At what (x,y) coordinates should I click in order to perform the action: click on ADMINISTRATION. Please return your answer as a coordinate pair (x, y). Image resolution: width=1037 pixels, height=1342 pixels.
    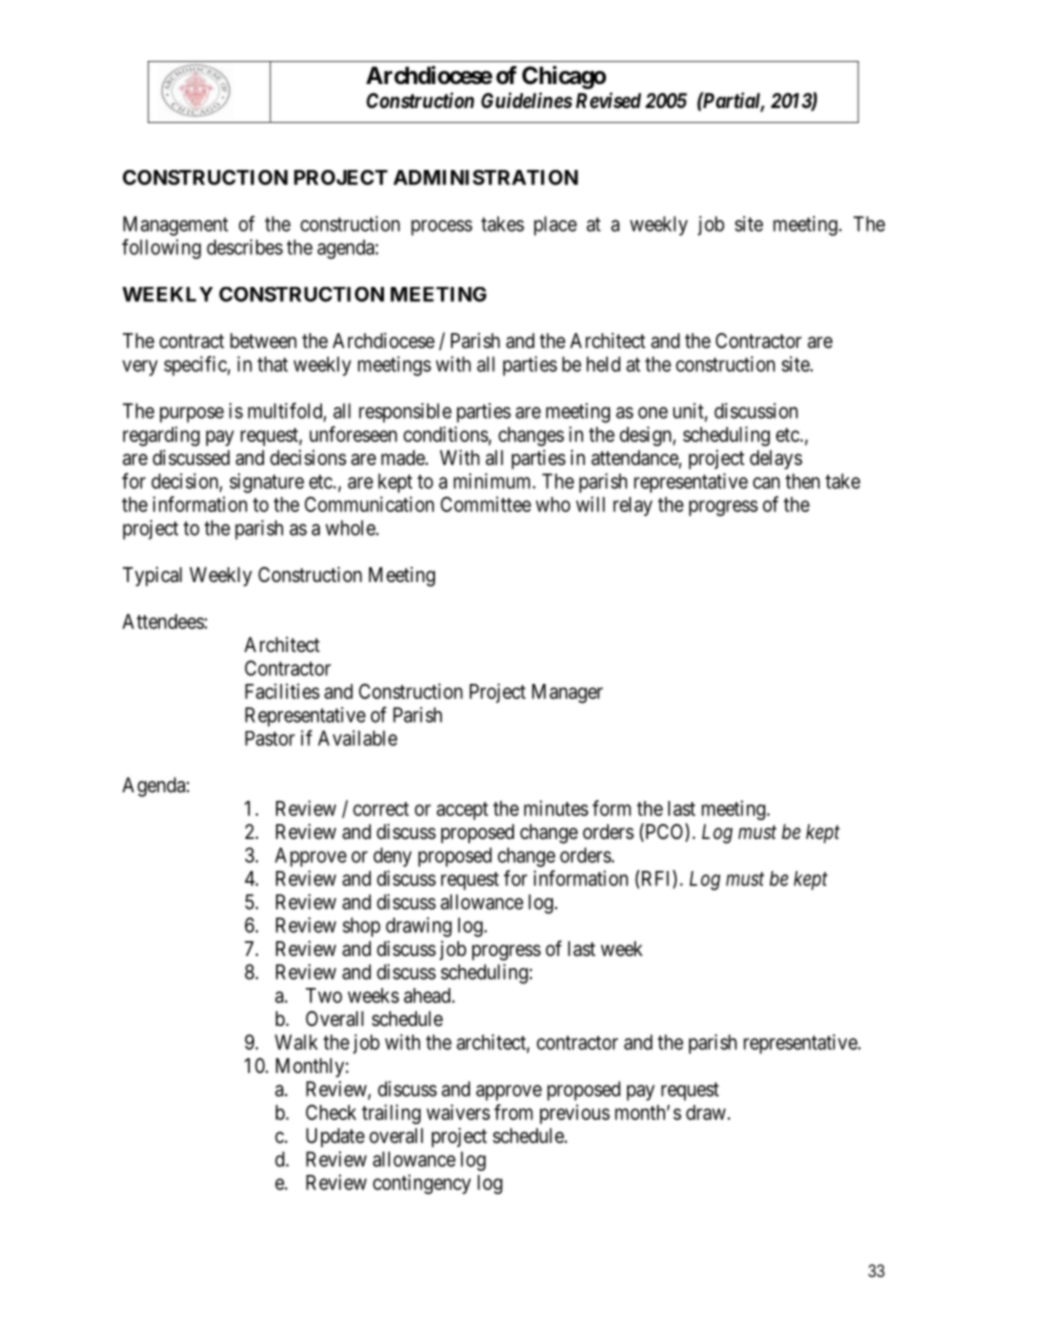
    Looking at the image, I should click on (485, 177).
